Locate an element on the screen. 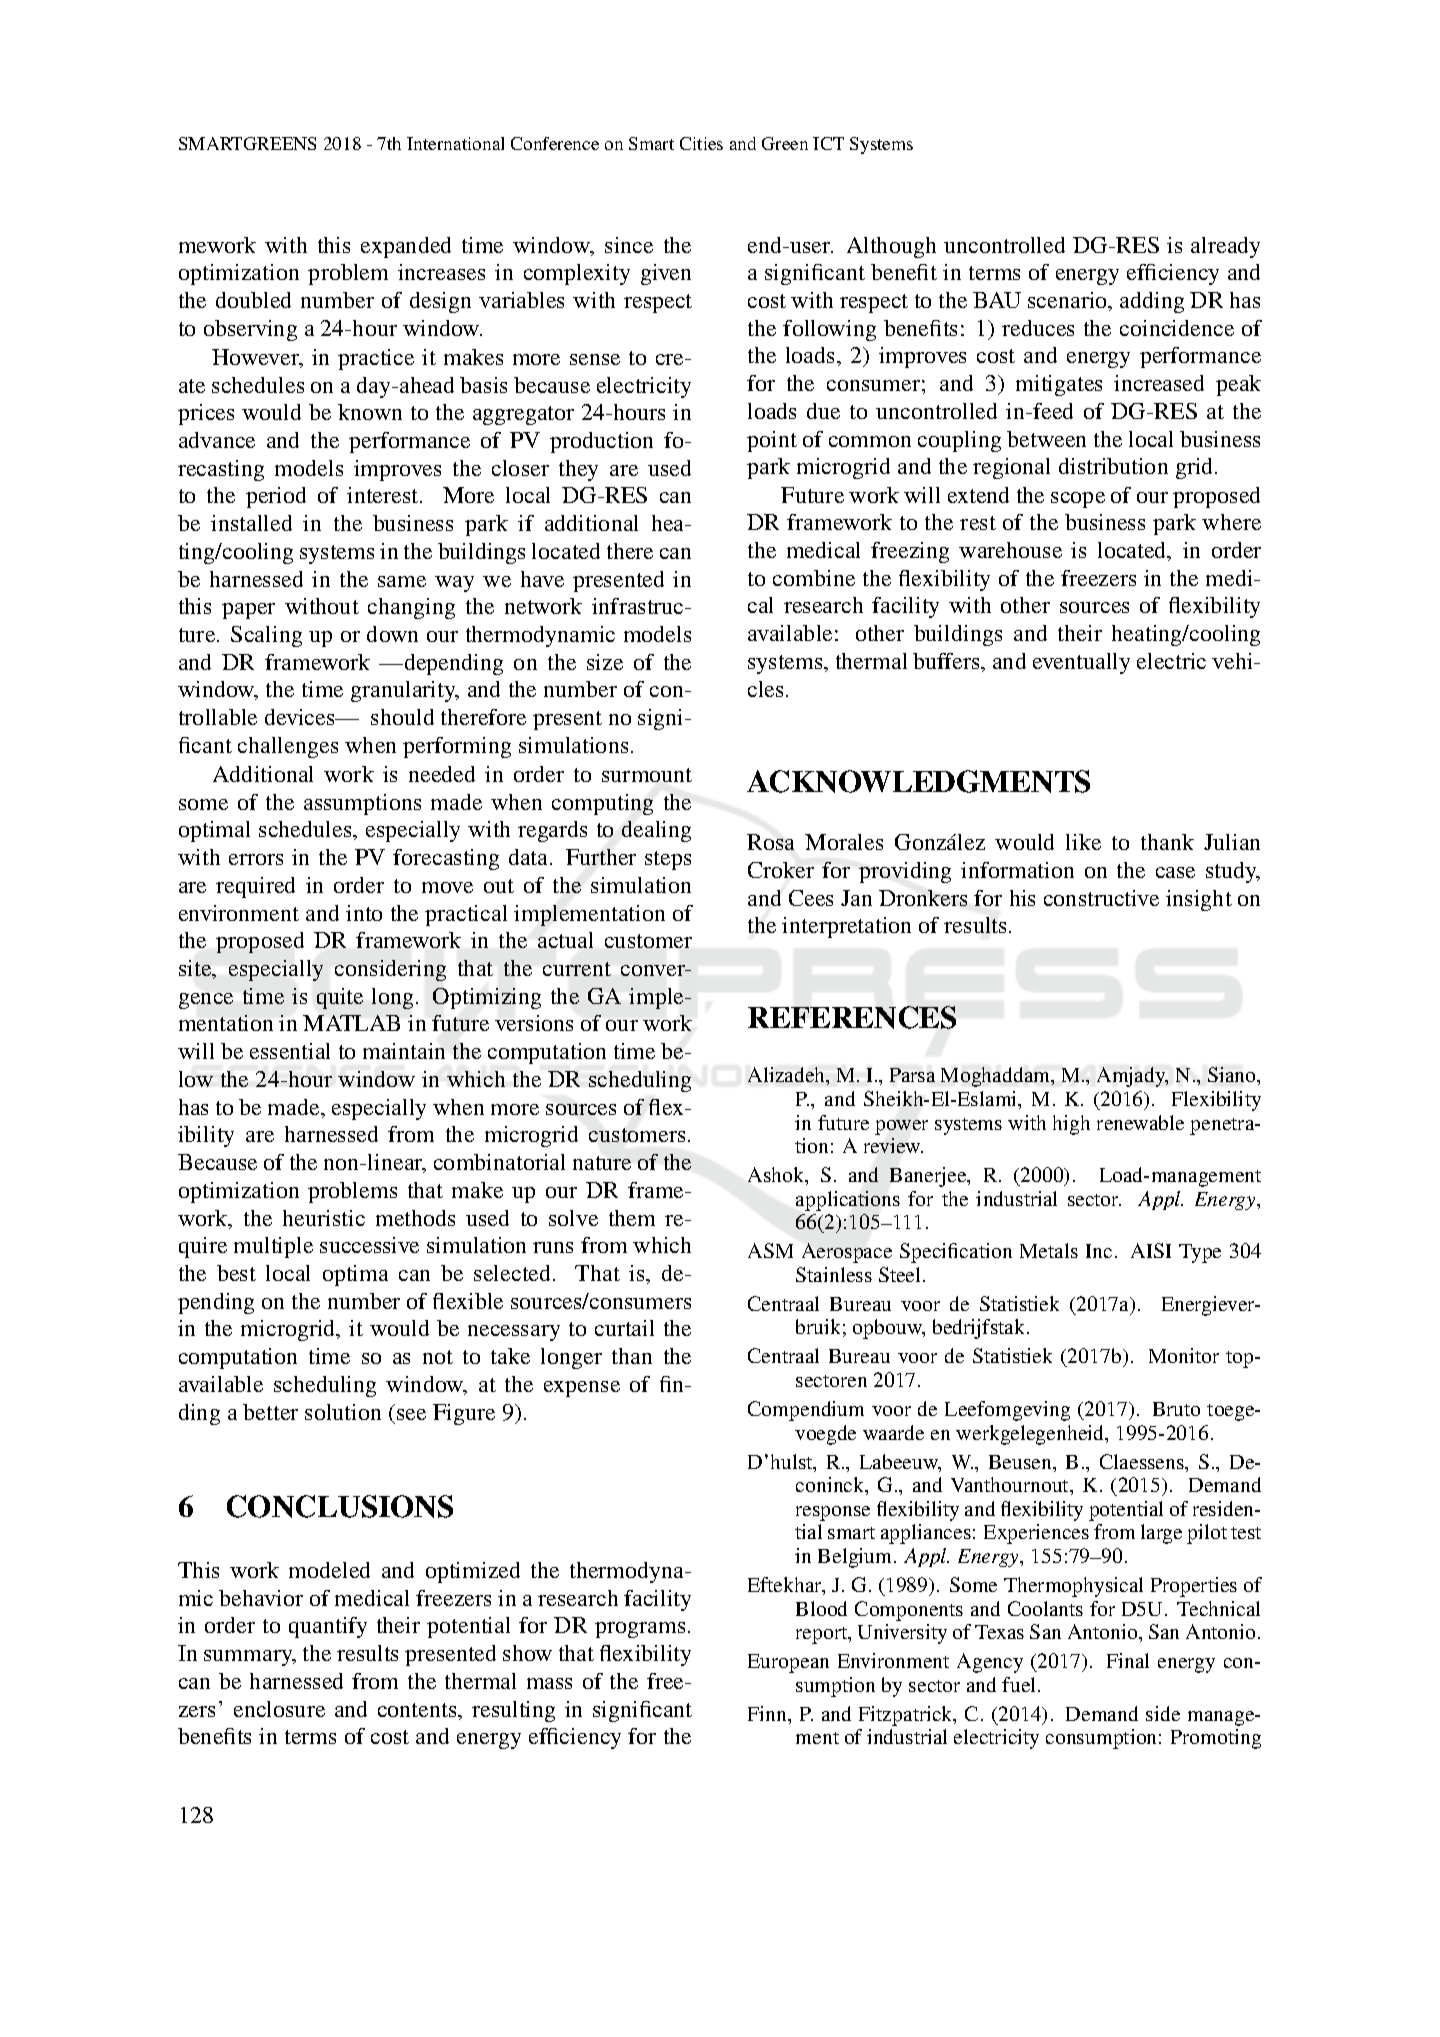 The width and height of the screenshot is (1440, 2037). into is located at coordinates (364, 913).
